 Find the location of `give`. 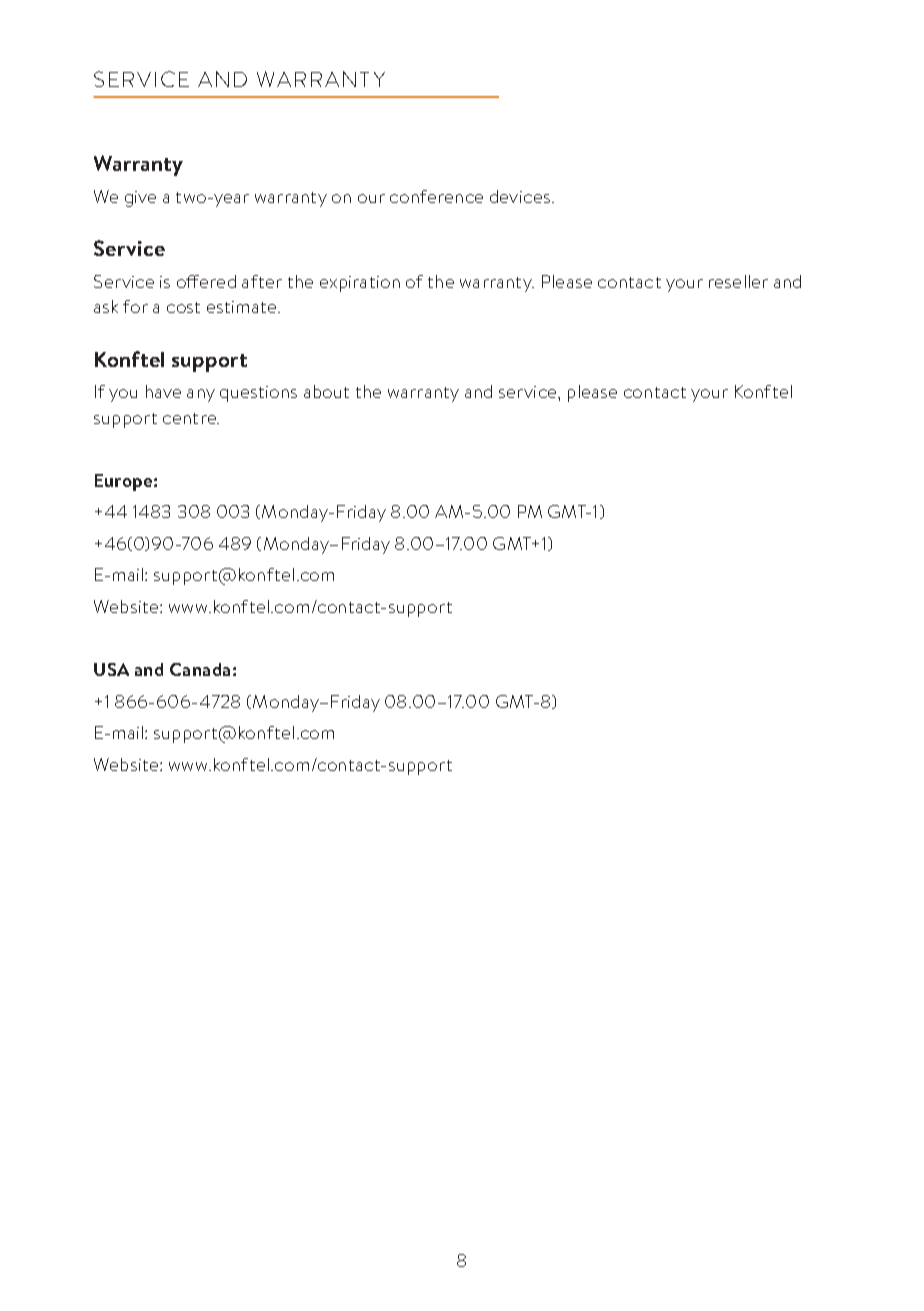

give is located at coordinates (140, 199).
